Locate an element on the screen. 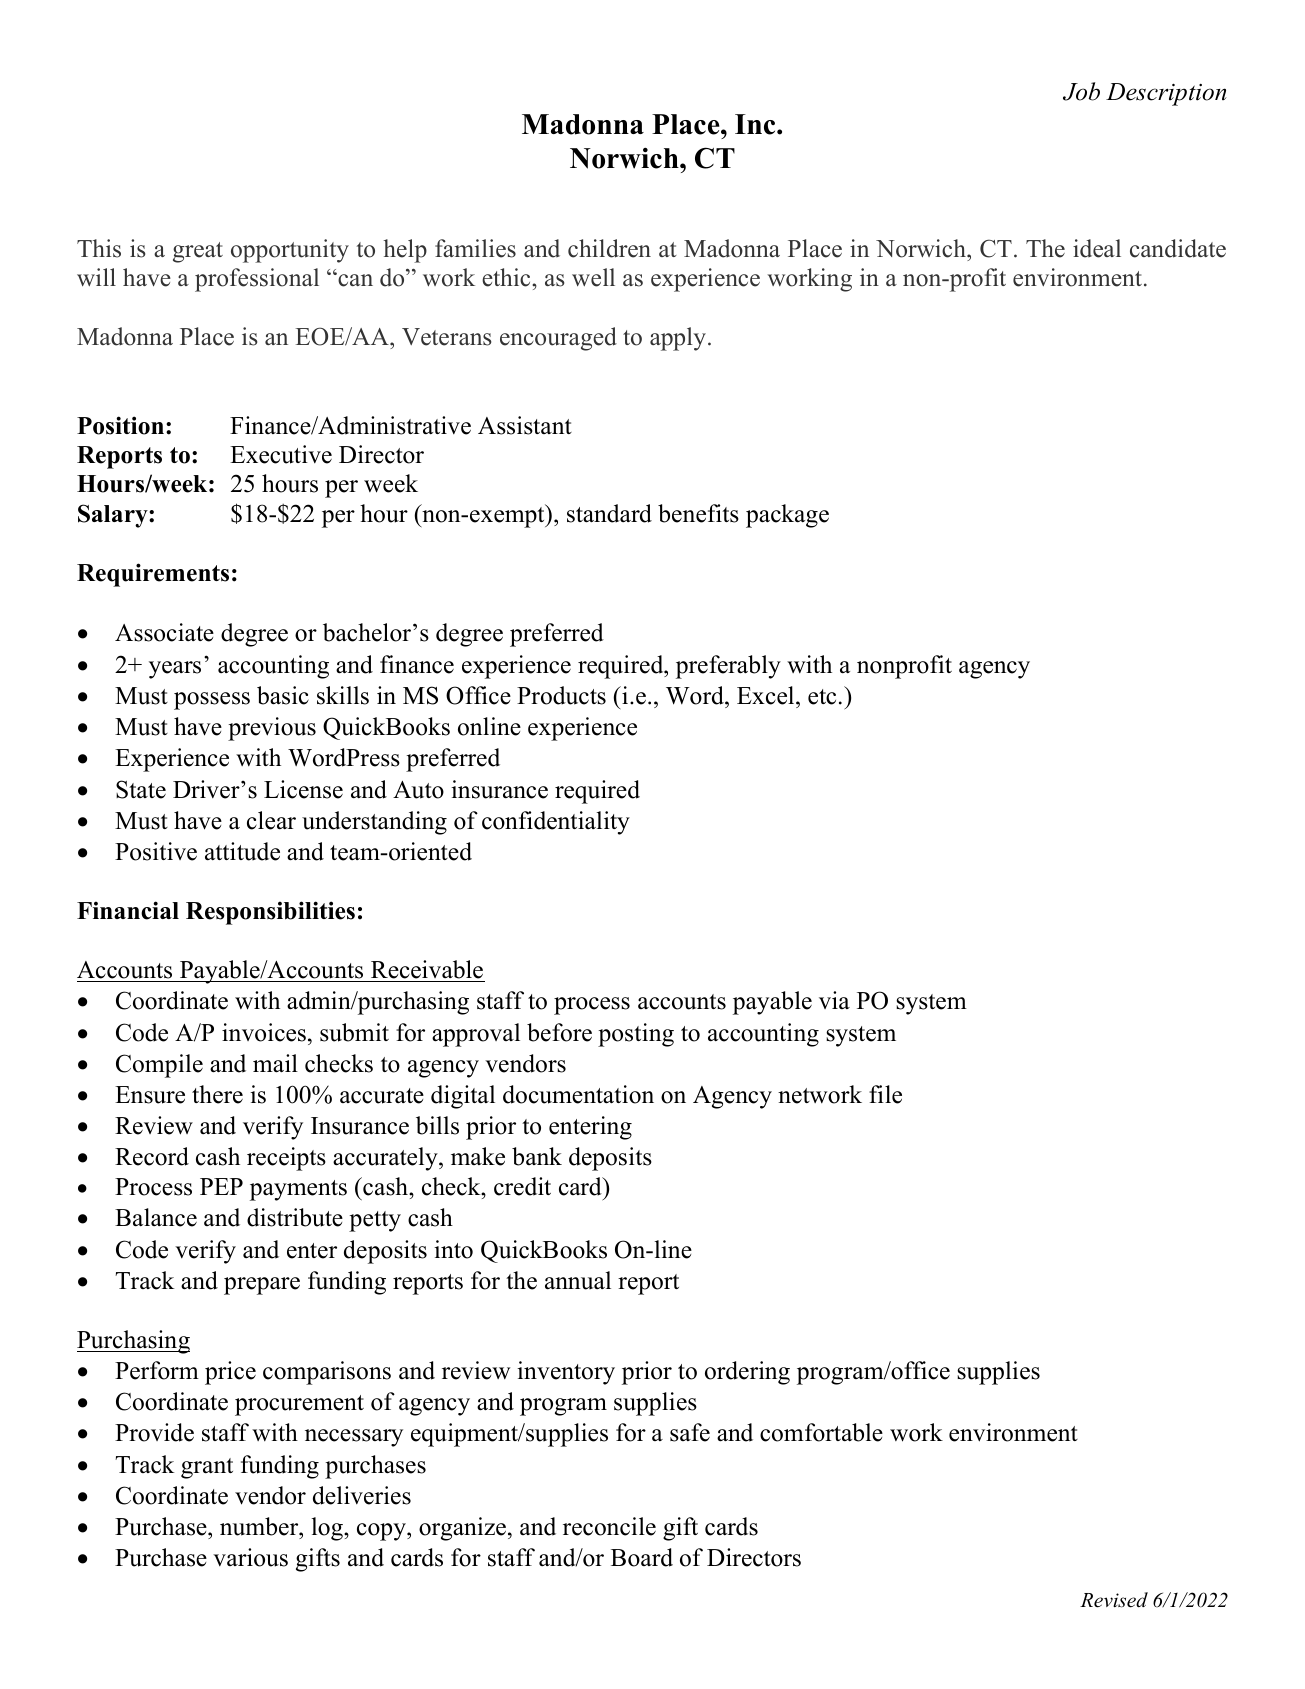 This screenshot has width=1305, height=1689. Job is located at coordinates (1081, 91).
